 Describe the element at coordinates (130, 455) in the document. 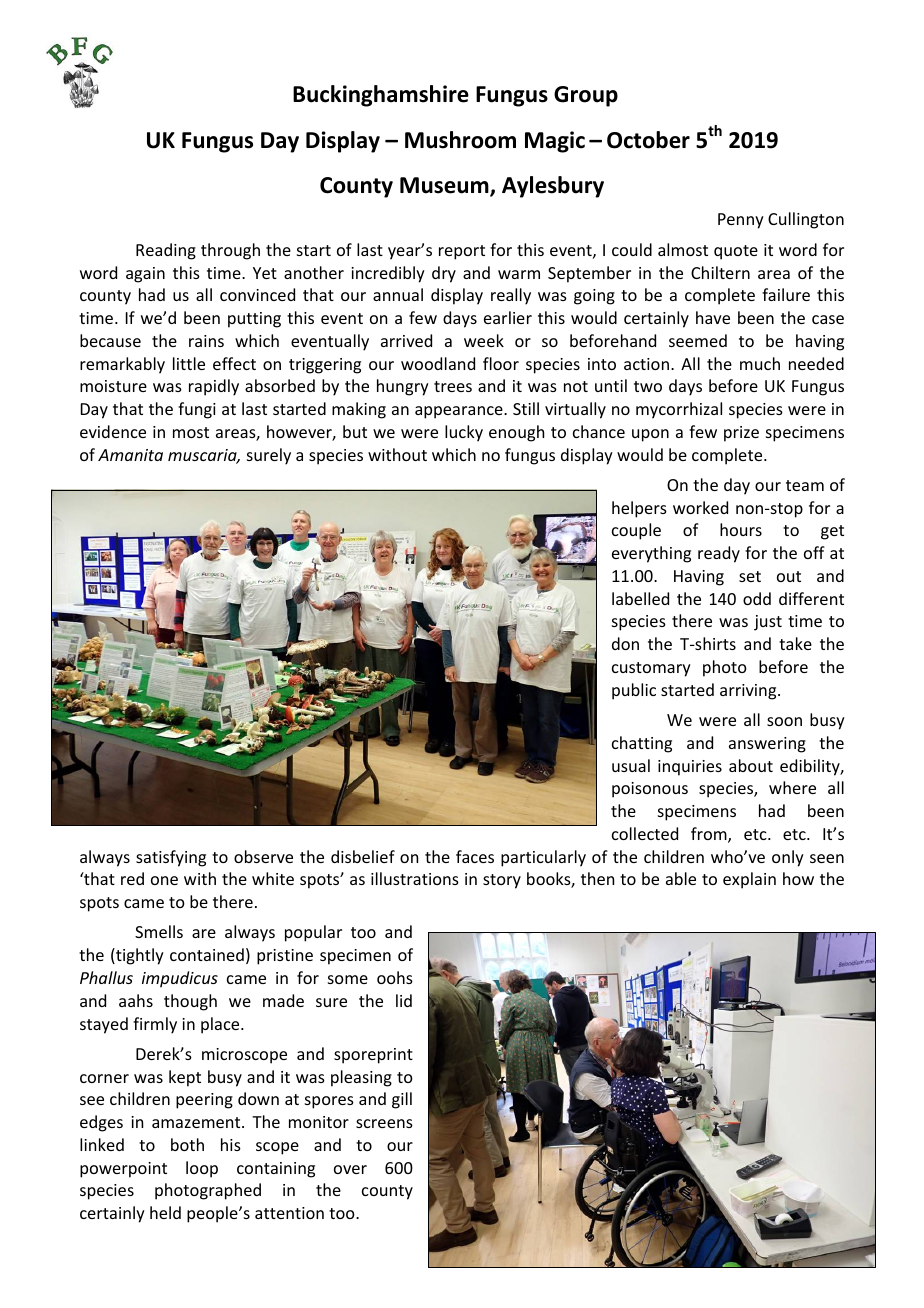

I see `Amanita` at that location.
